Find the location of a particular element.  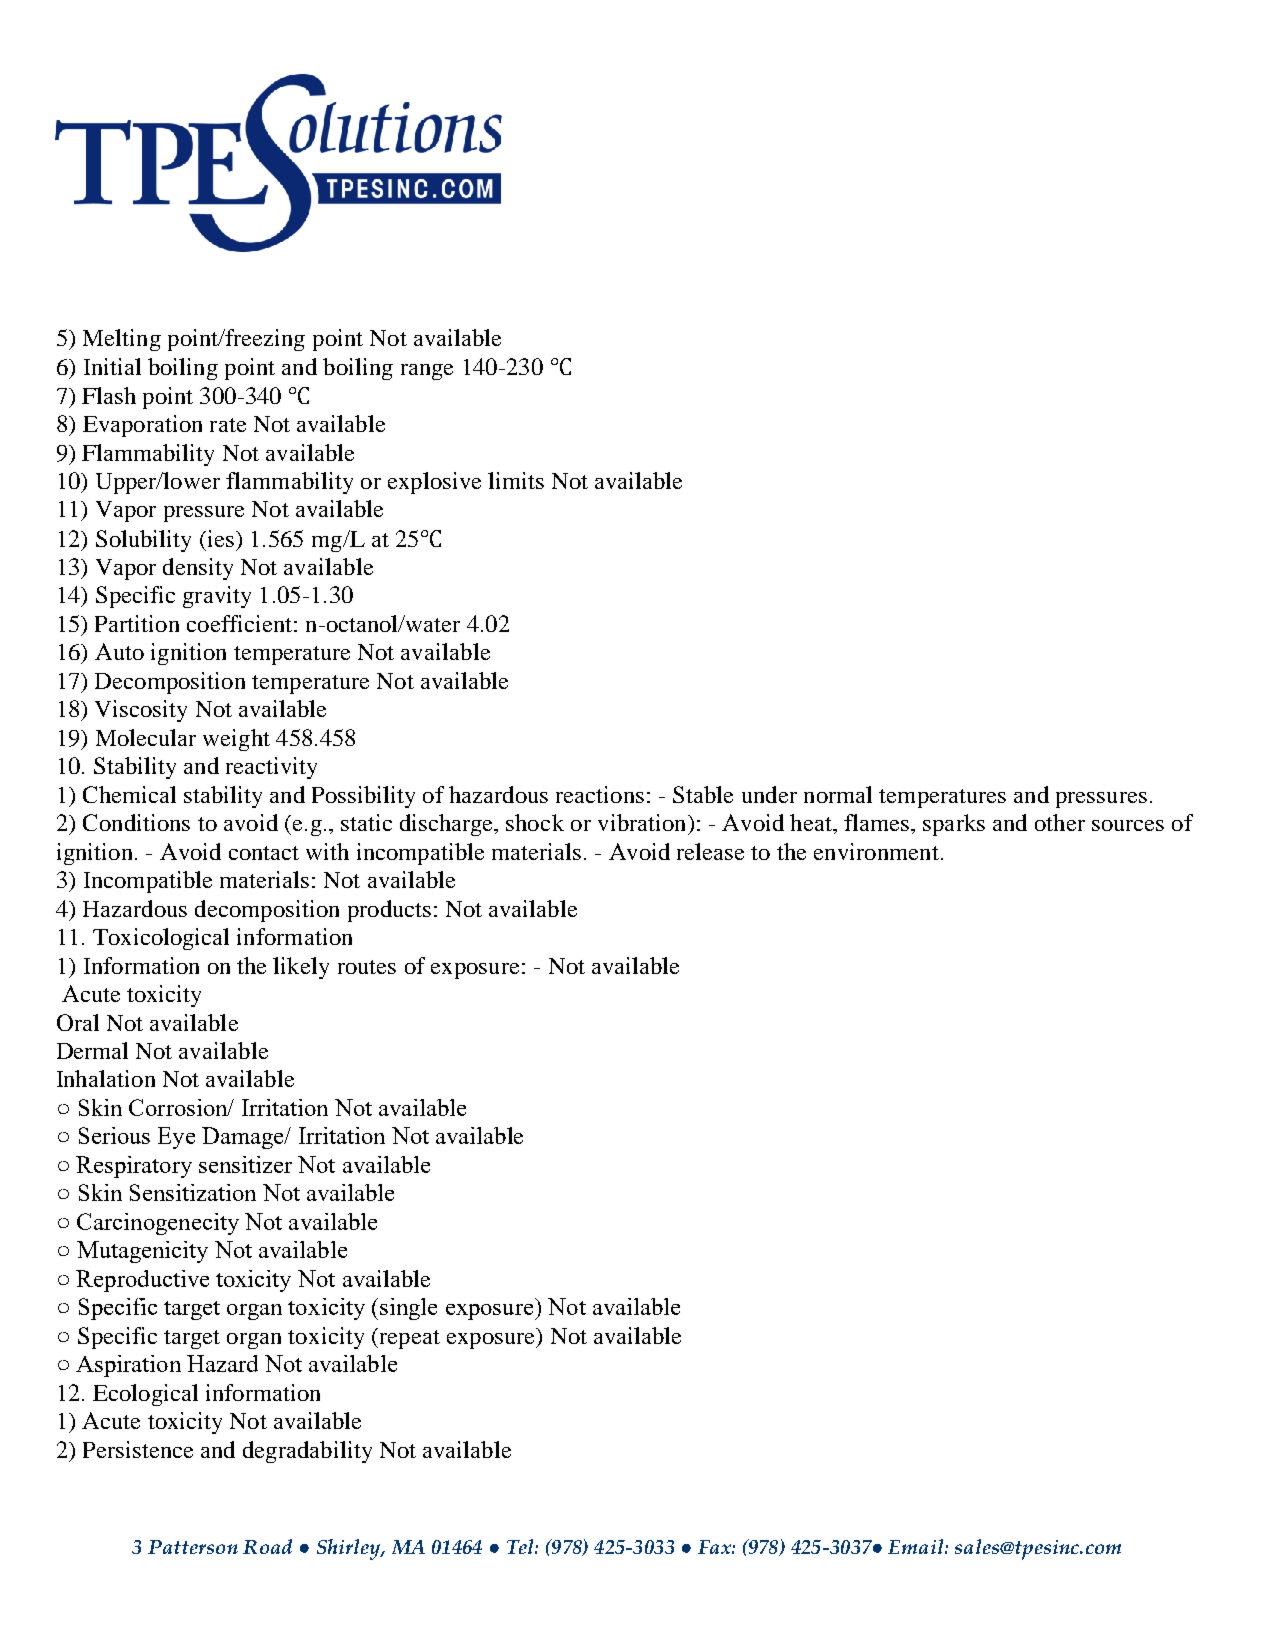

Tel is located at coordinates (521, 1546).
